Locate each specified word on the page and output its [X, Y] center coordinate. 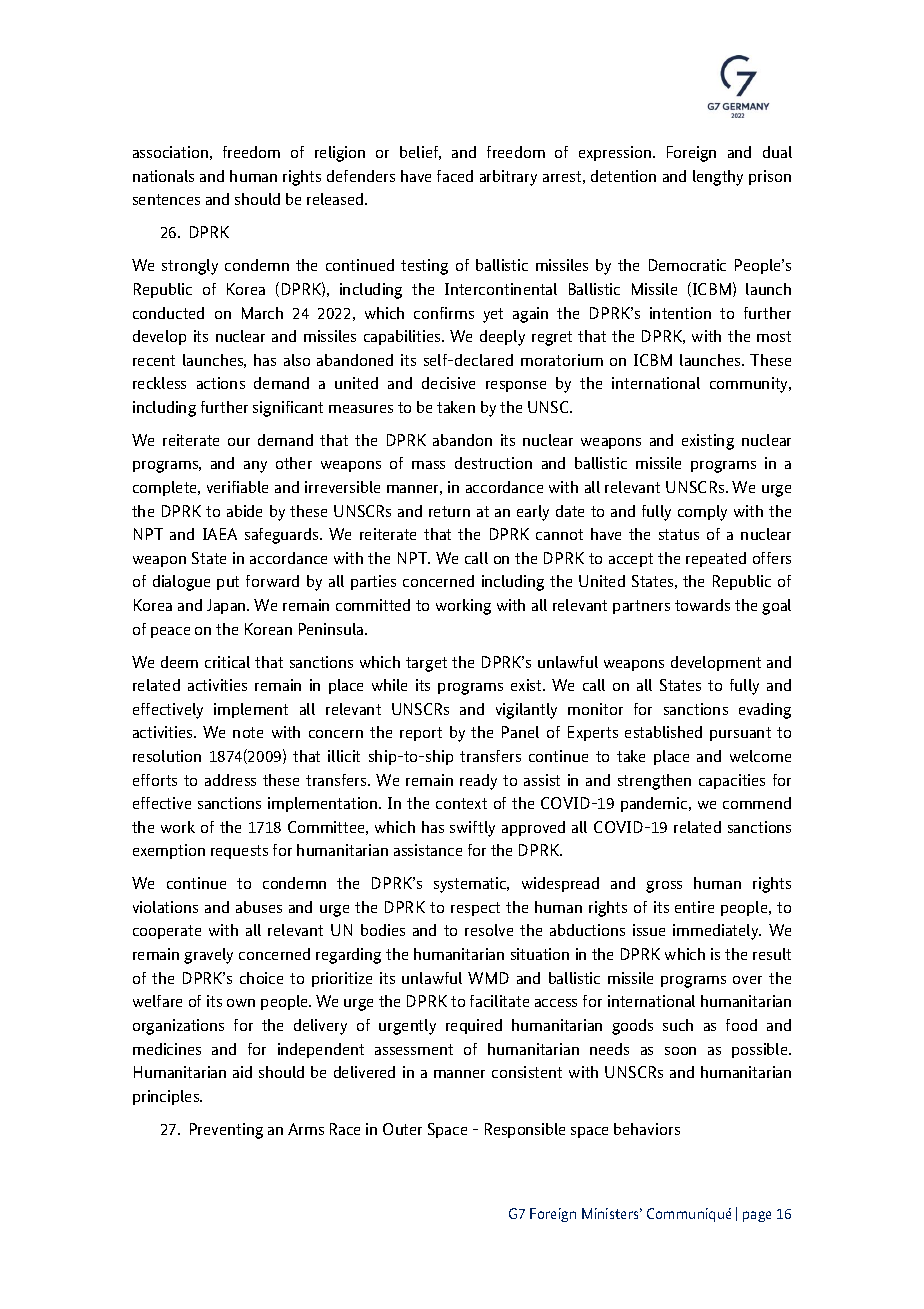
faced [455, 176]
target [426, 664]
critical [227, 662]
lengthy [718, 178]
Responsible [525, 1130]
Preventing [226, 1131]
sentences [166, 199]
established [663, 732]
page [757, 1216]
